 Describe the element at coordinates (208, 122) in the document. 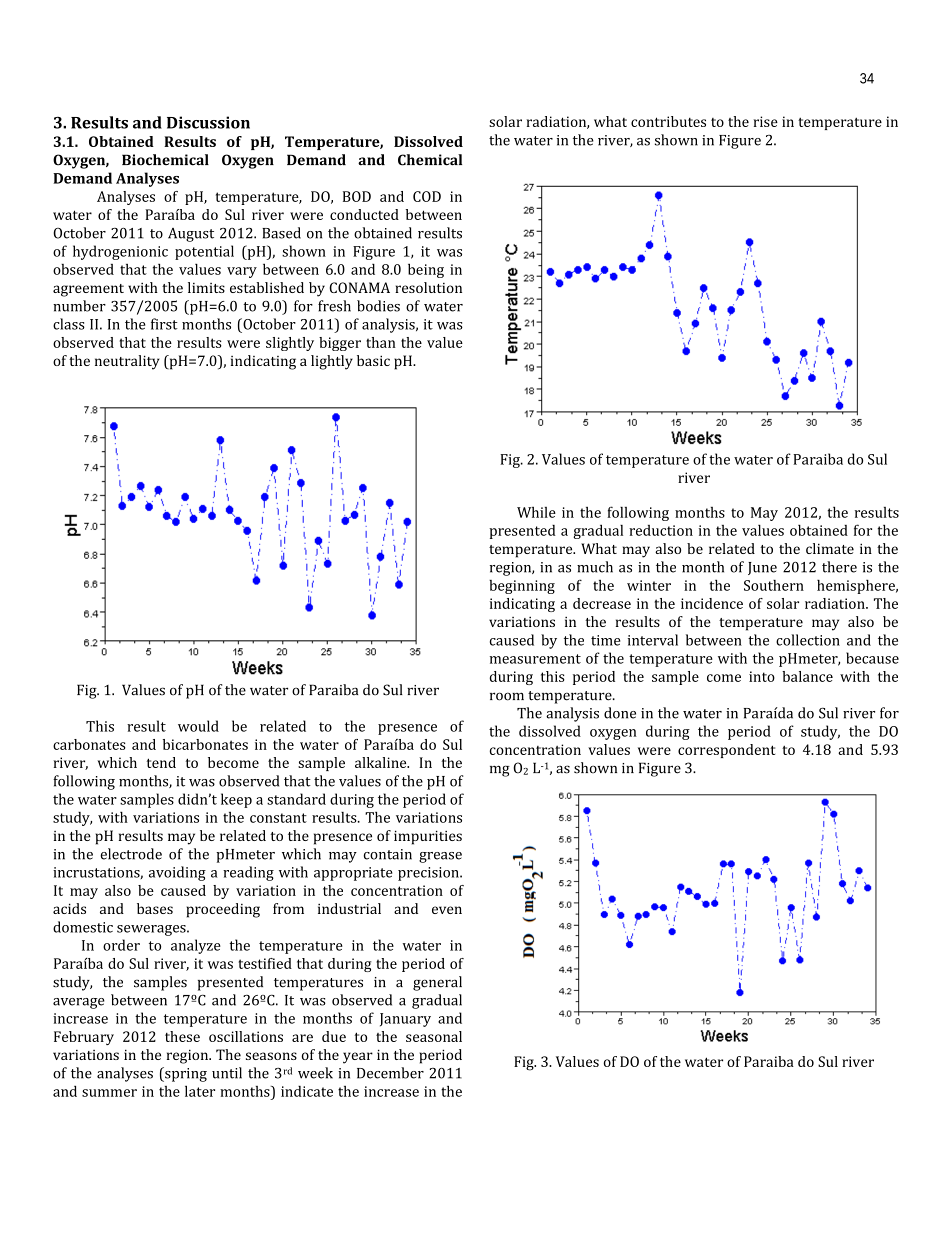

I see `Discussion` at that location.
